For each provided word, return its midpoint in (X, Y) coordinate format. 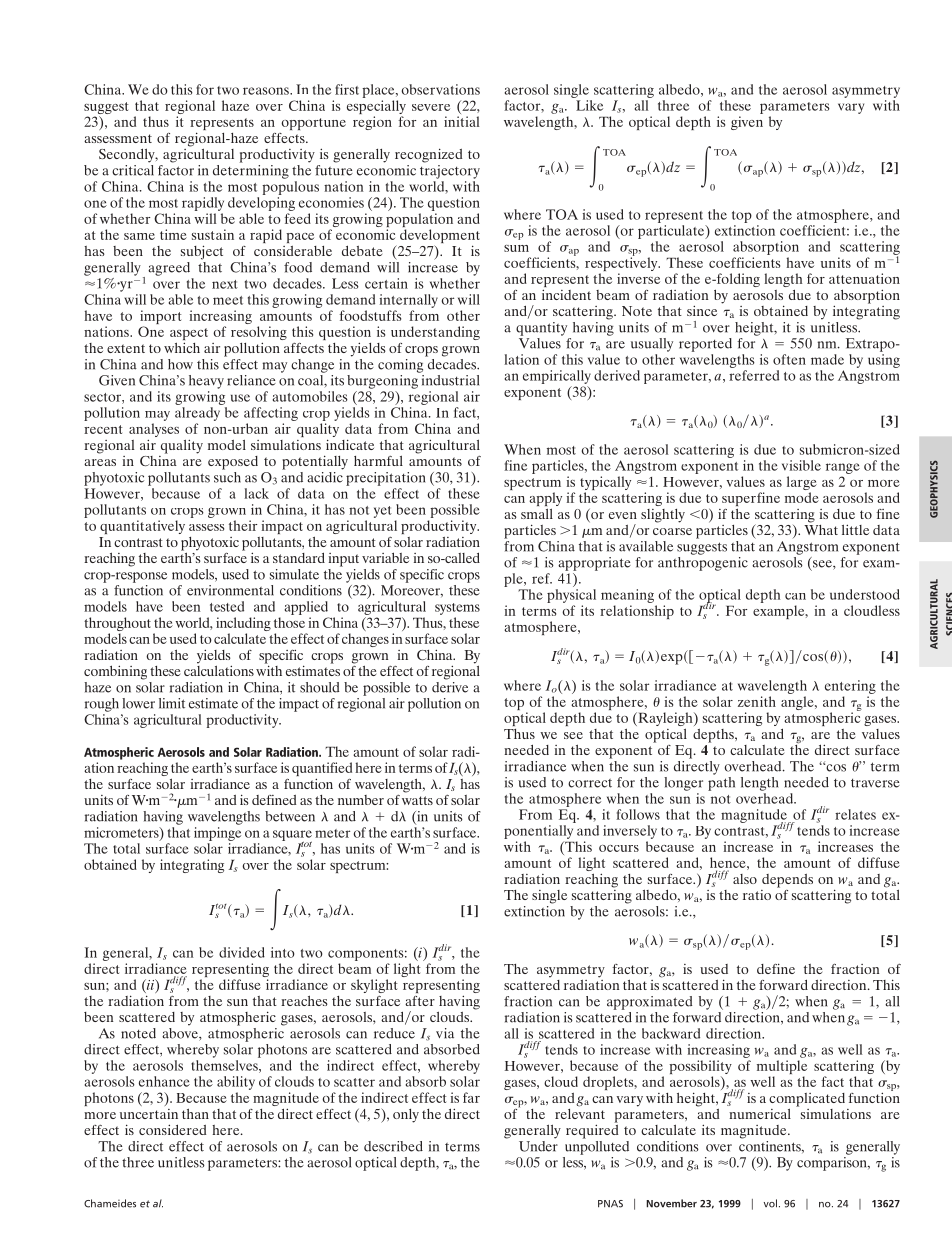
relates (855, 814)
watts (417, 800)
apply (545, 499)
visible (801, 465)
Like (589, 105)
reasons (267, 91)
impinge (217, 834)
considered (172, 1129)
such (227, 476)
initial (461, 121)
